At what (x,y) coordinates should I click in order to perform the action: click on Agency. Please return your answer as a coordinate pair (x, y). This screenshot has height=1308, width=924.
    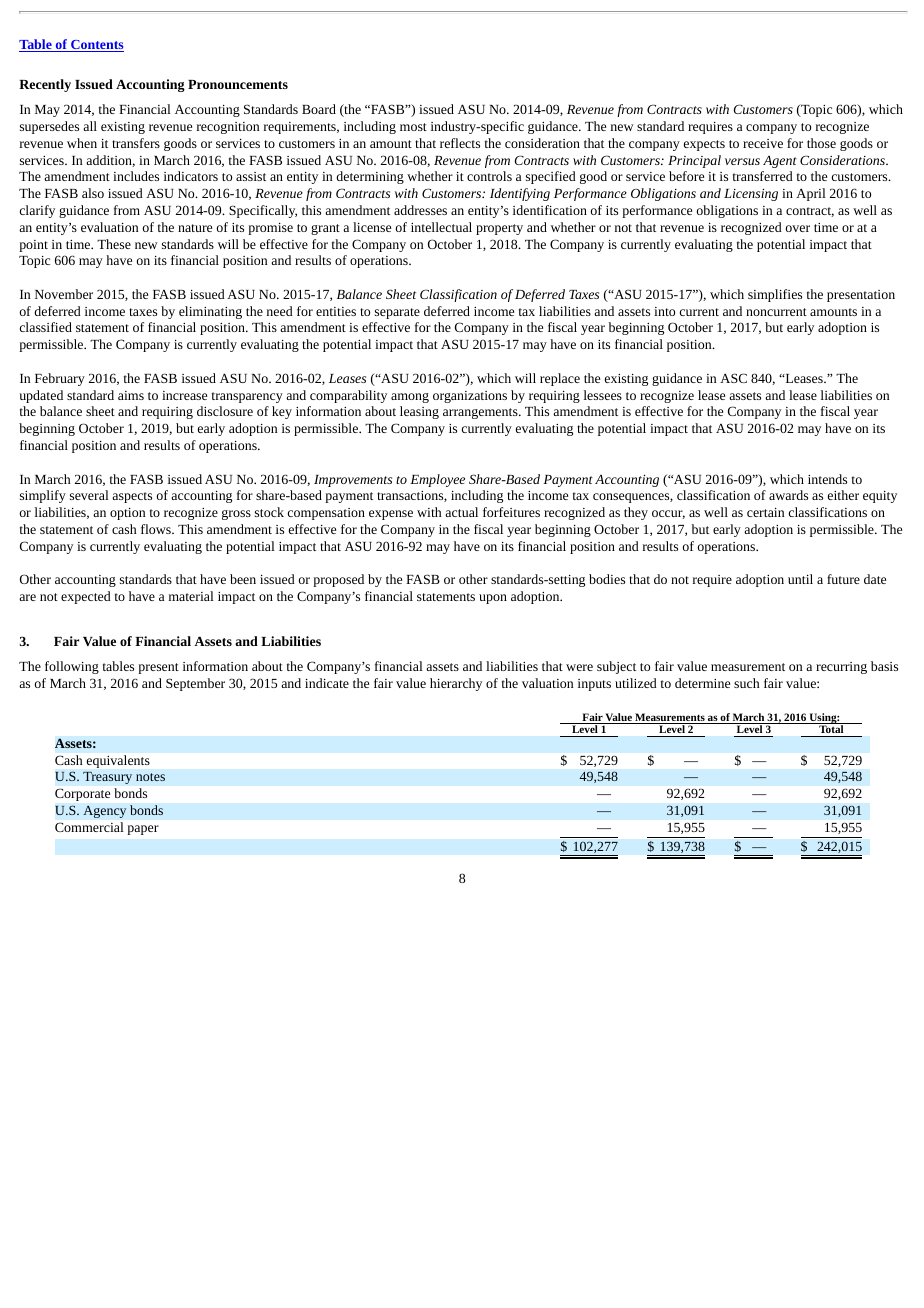
    Looking at the image, I should click on (105, 811).
